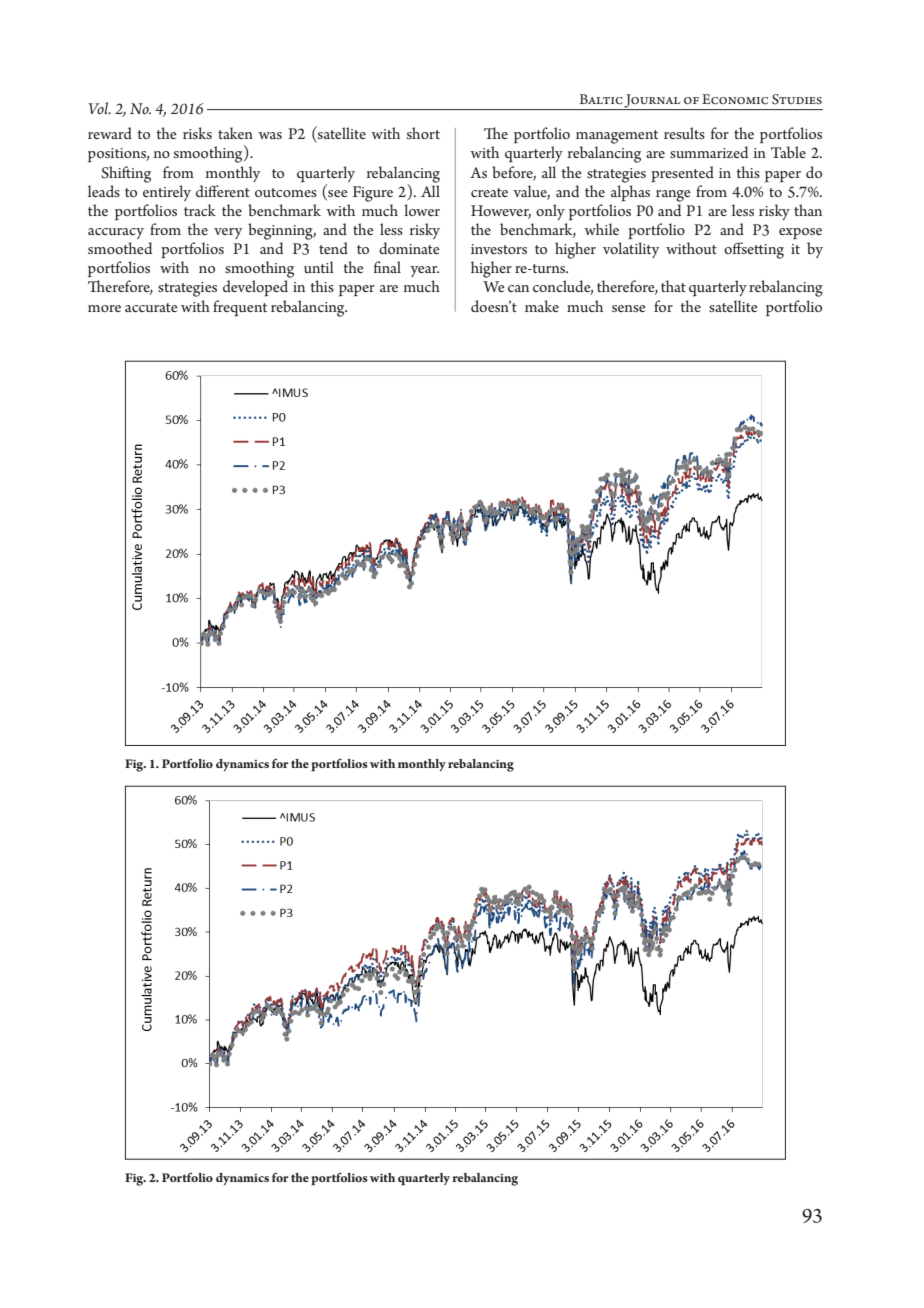 The image size is (924, 1308). What do you see at coordinates (735, 99) in the screenshot?
I see `Economic` at bounding box center [735, 99].
